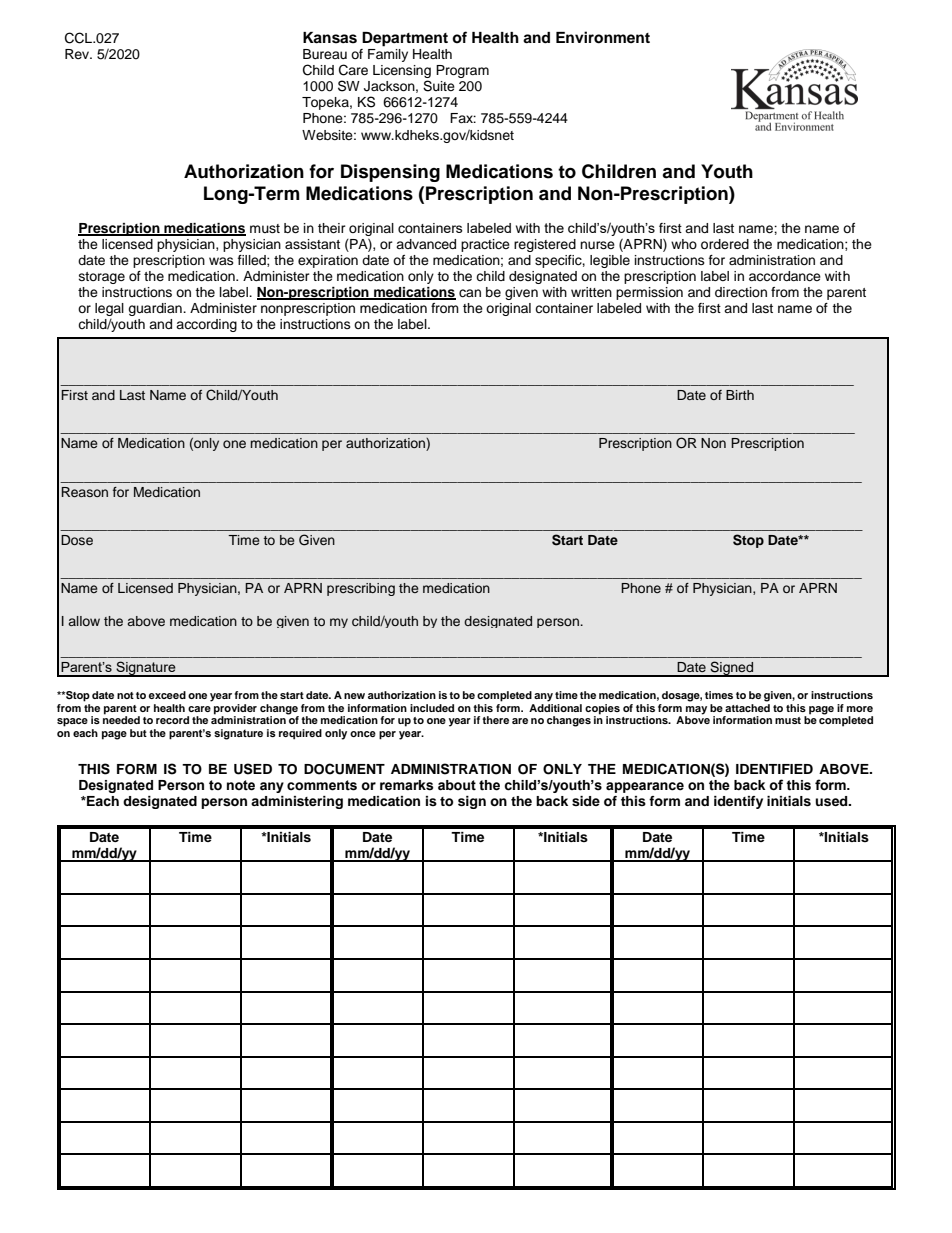 The width and height of the screenshot is (952, 1233). Describe the element at coordinates (725, 244) in the screenshot. I see `ordered` at that location.
